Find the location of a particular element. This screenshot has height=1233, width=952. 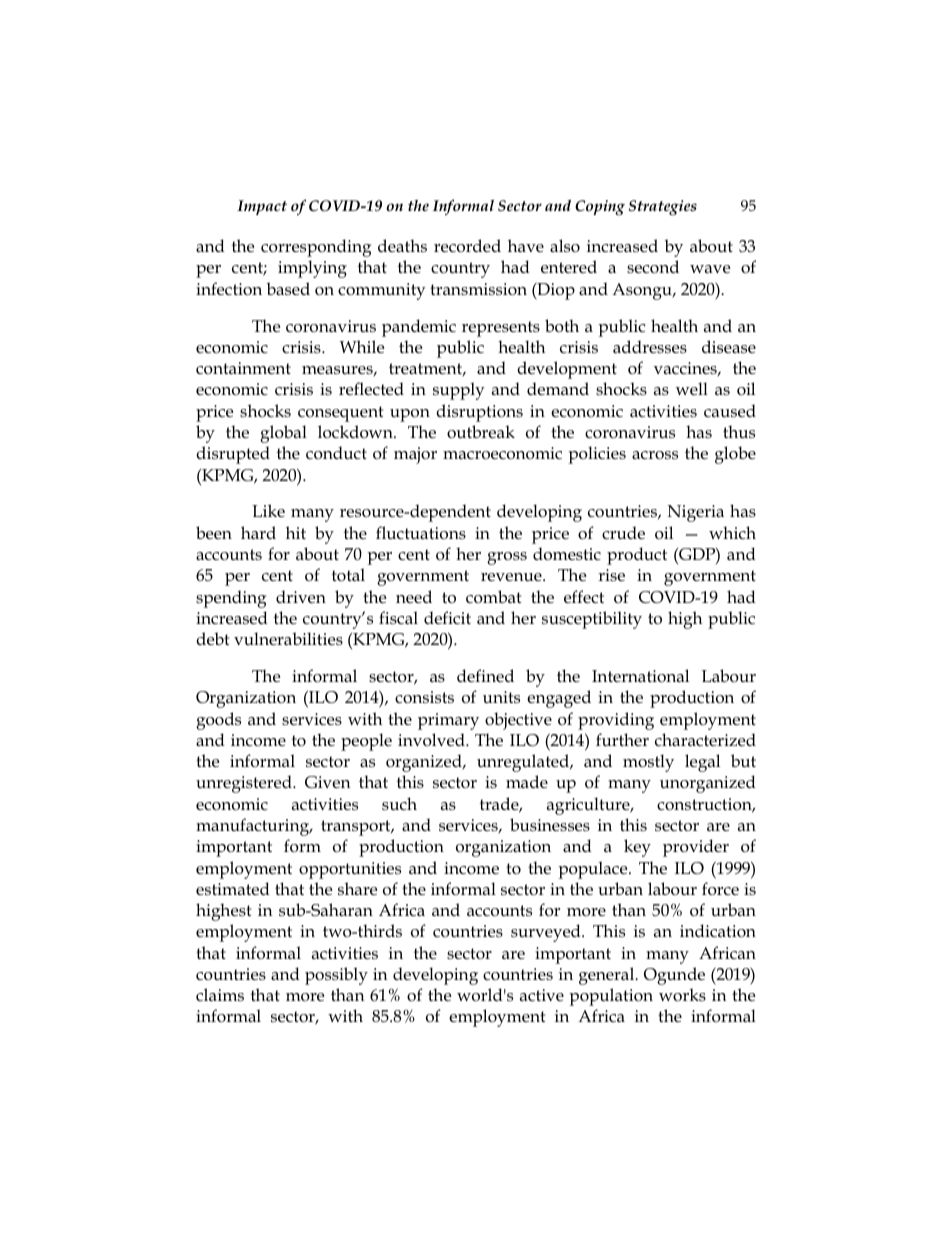

driven is located at coordinates (301, 597).
